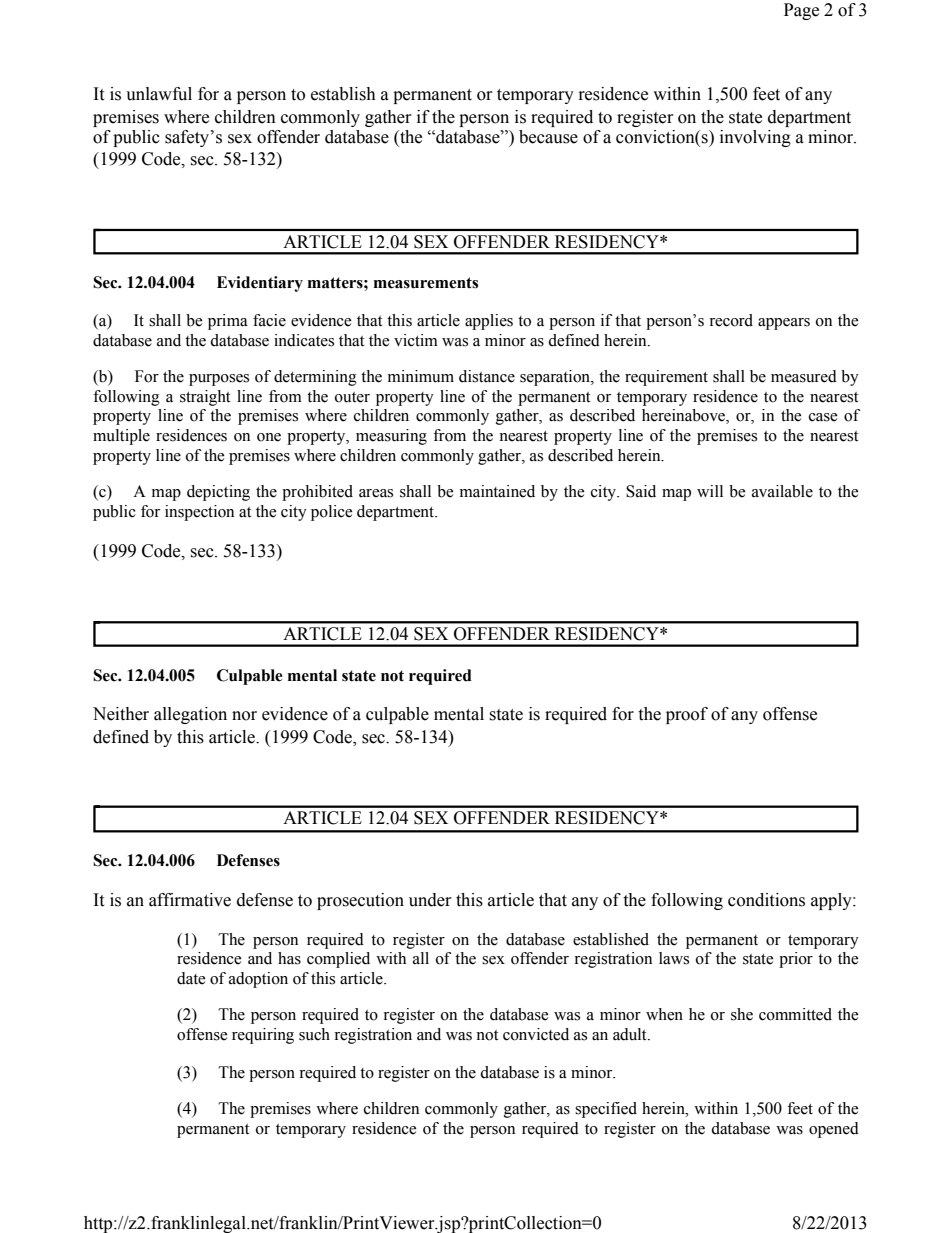  What do you see at coordinates (497, 491) in the screenshot?
I see `maintained` at bounding box center [497, 491].
